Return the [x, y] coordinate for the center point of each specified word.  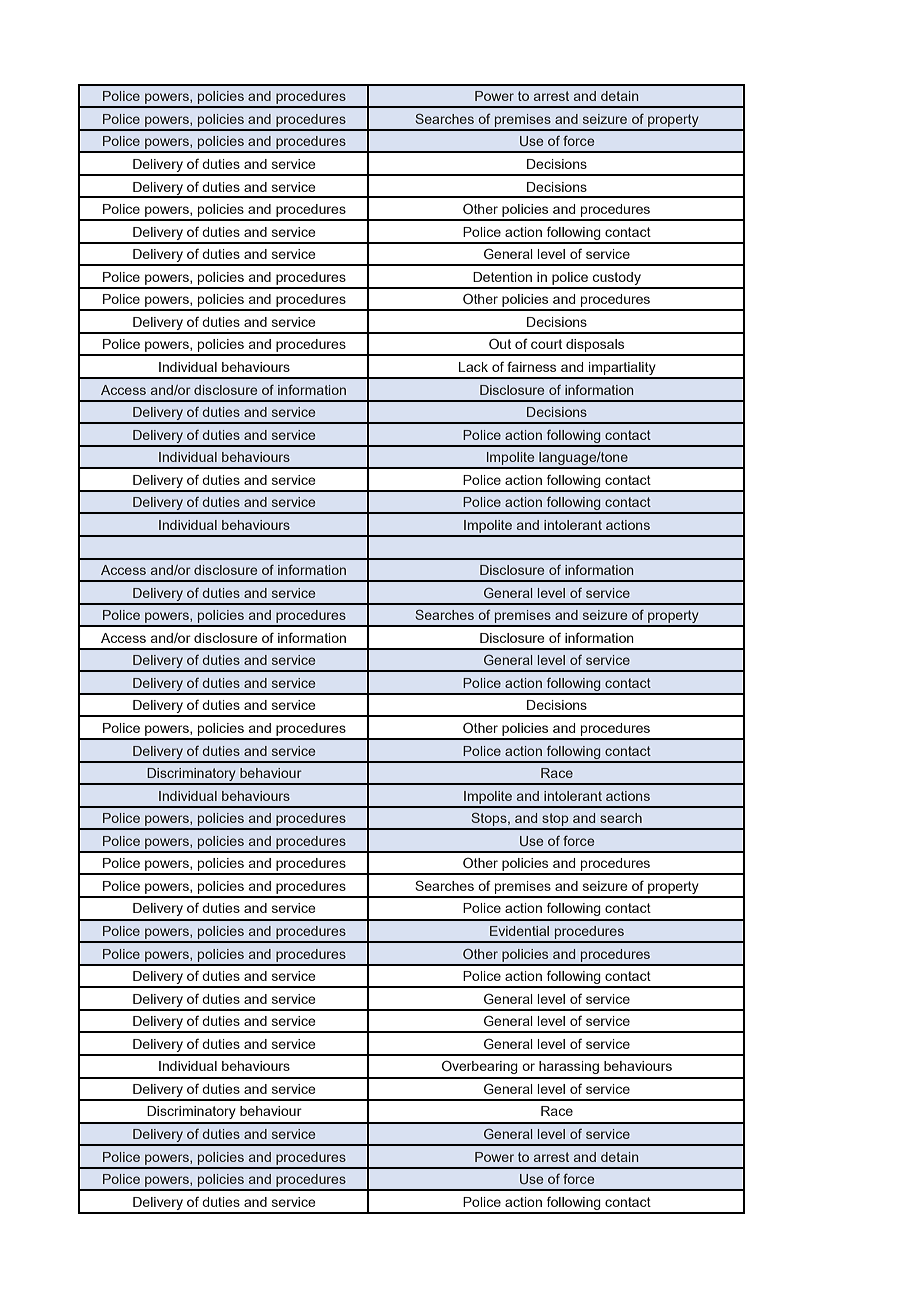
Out [500, 344]
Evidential [519, 931]
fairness [531, 366]
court [546, 344]
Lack [473, 367]
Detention [502, 277]
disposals [595, 347]
